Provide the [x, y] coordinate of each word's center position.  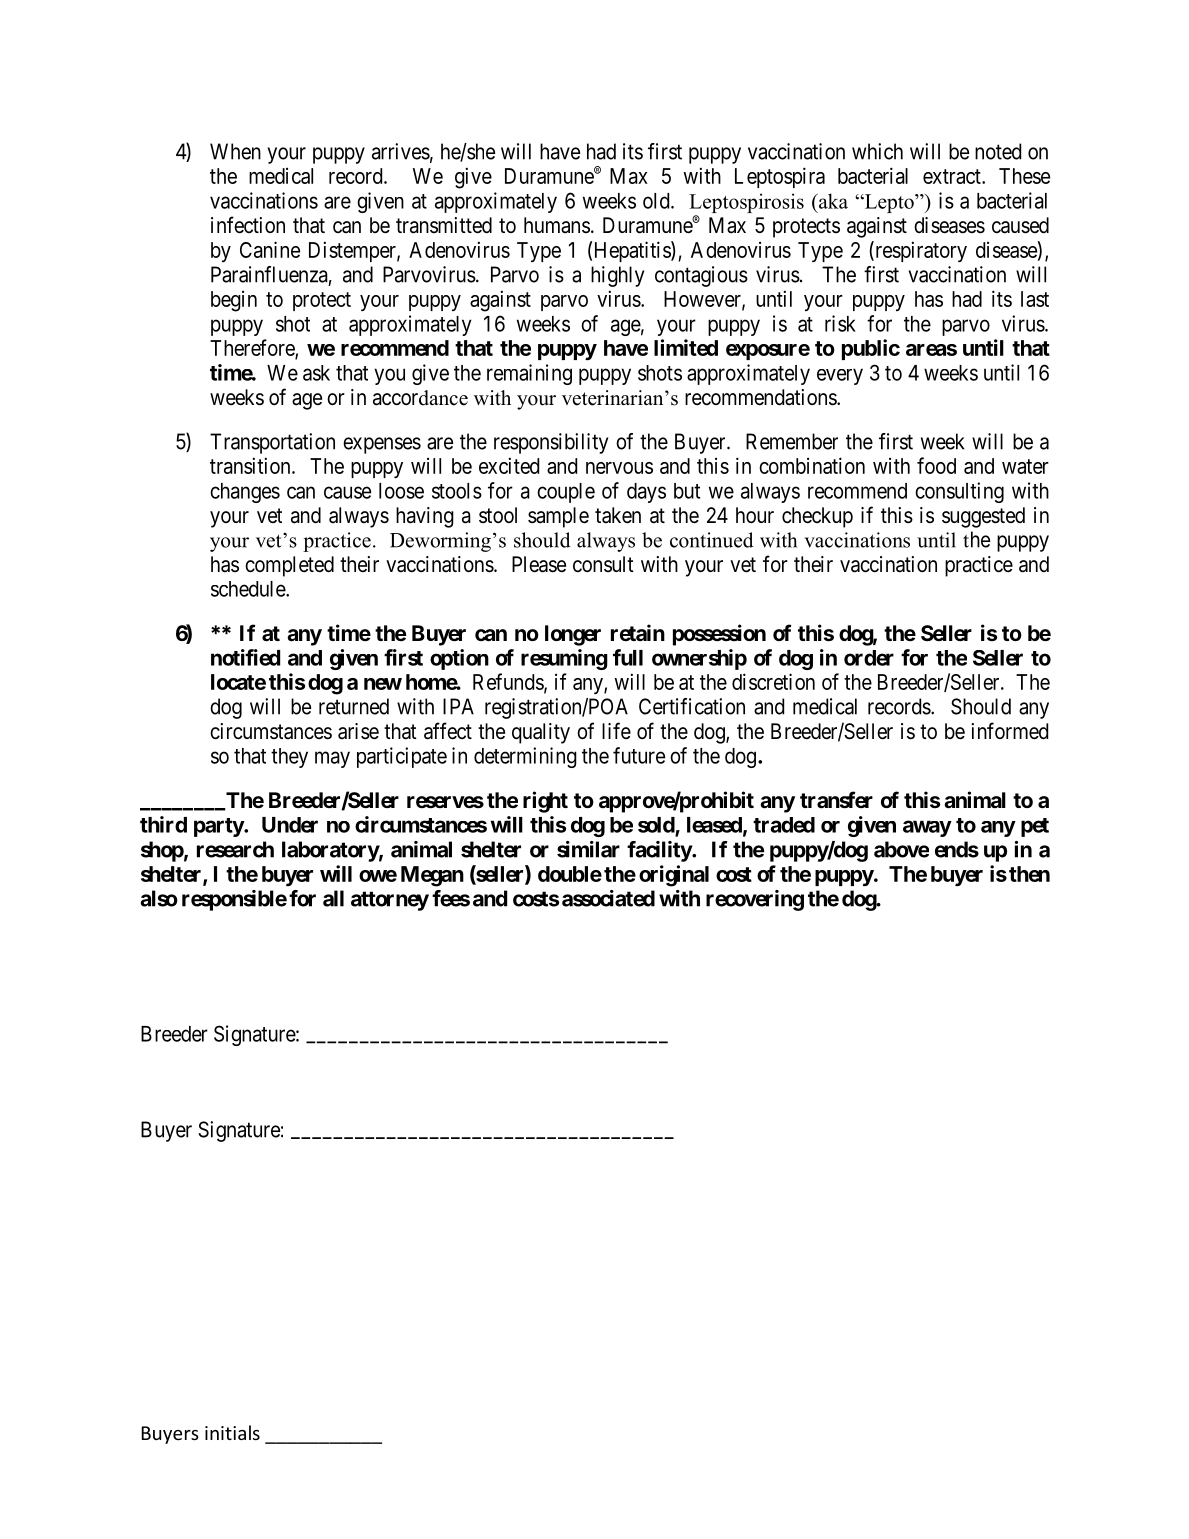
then [1029, 874]
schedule [249, 589]
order [869, 658]
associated [608, 898]
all [333, 898]
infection [248, 225]
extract [953, 176]
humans [557, 225]
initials [232, 1432]
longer [573, 635]
